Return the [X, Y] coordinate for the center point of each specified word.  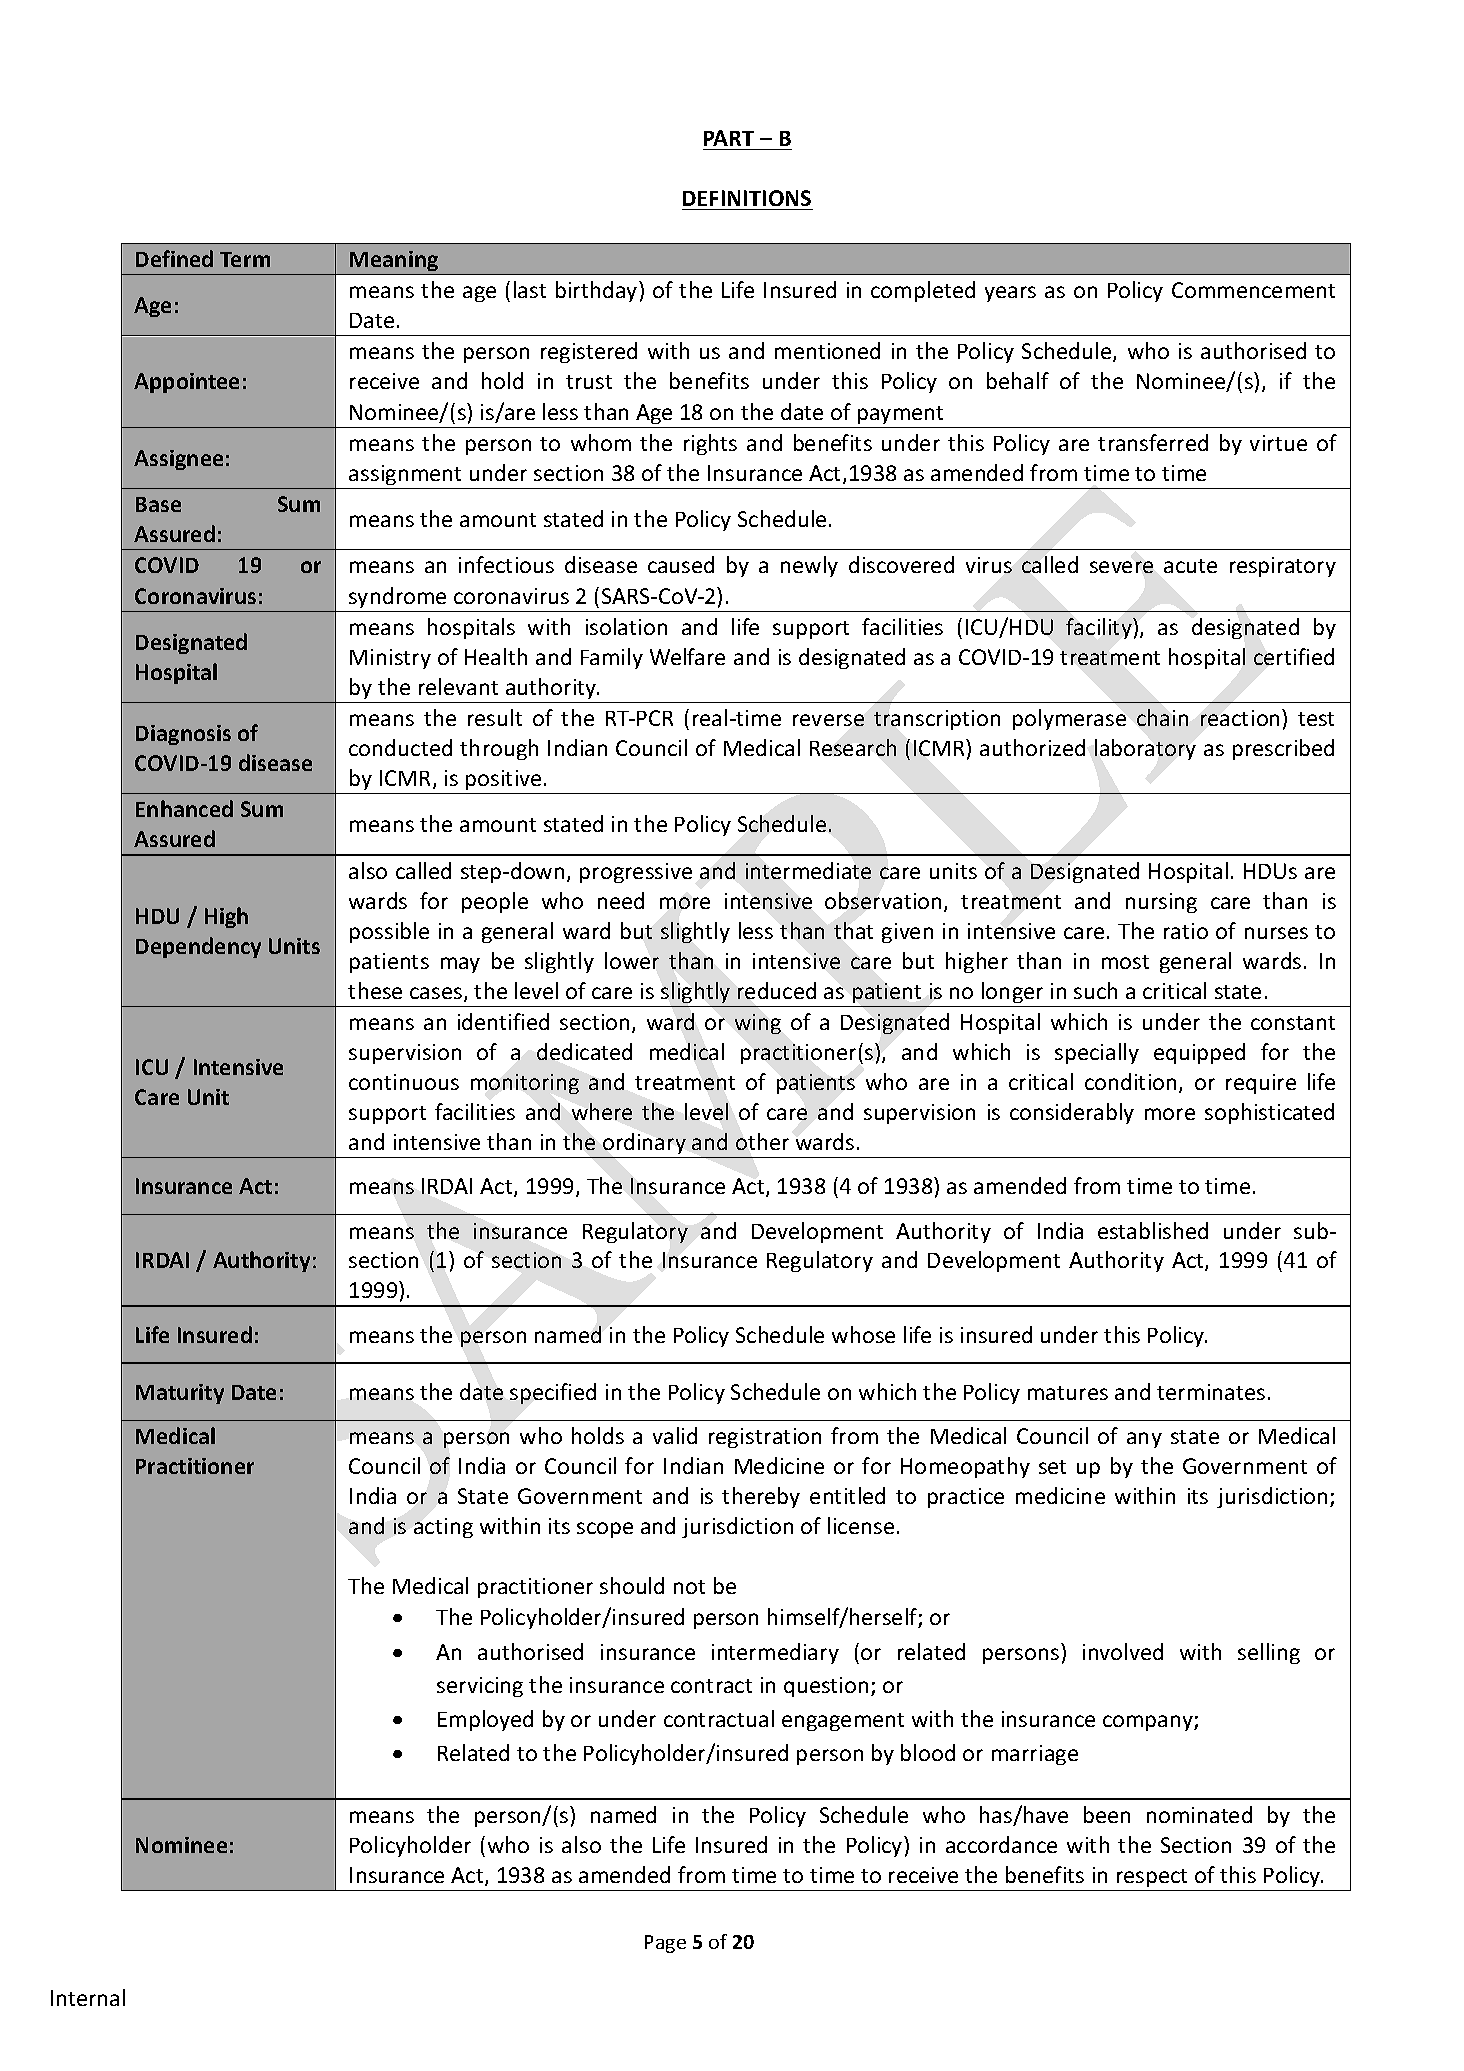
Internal [88, 1997]
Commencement [1253, 290]
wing [758, 1024]
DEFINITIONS [747, 198]
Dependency [198, 947]
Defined [174, 258]
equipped [1199, 1053]
